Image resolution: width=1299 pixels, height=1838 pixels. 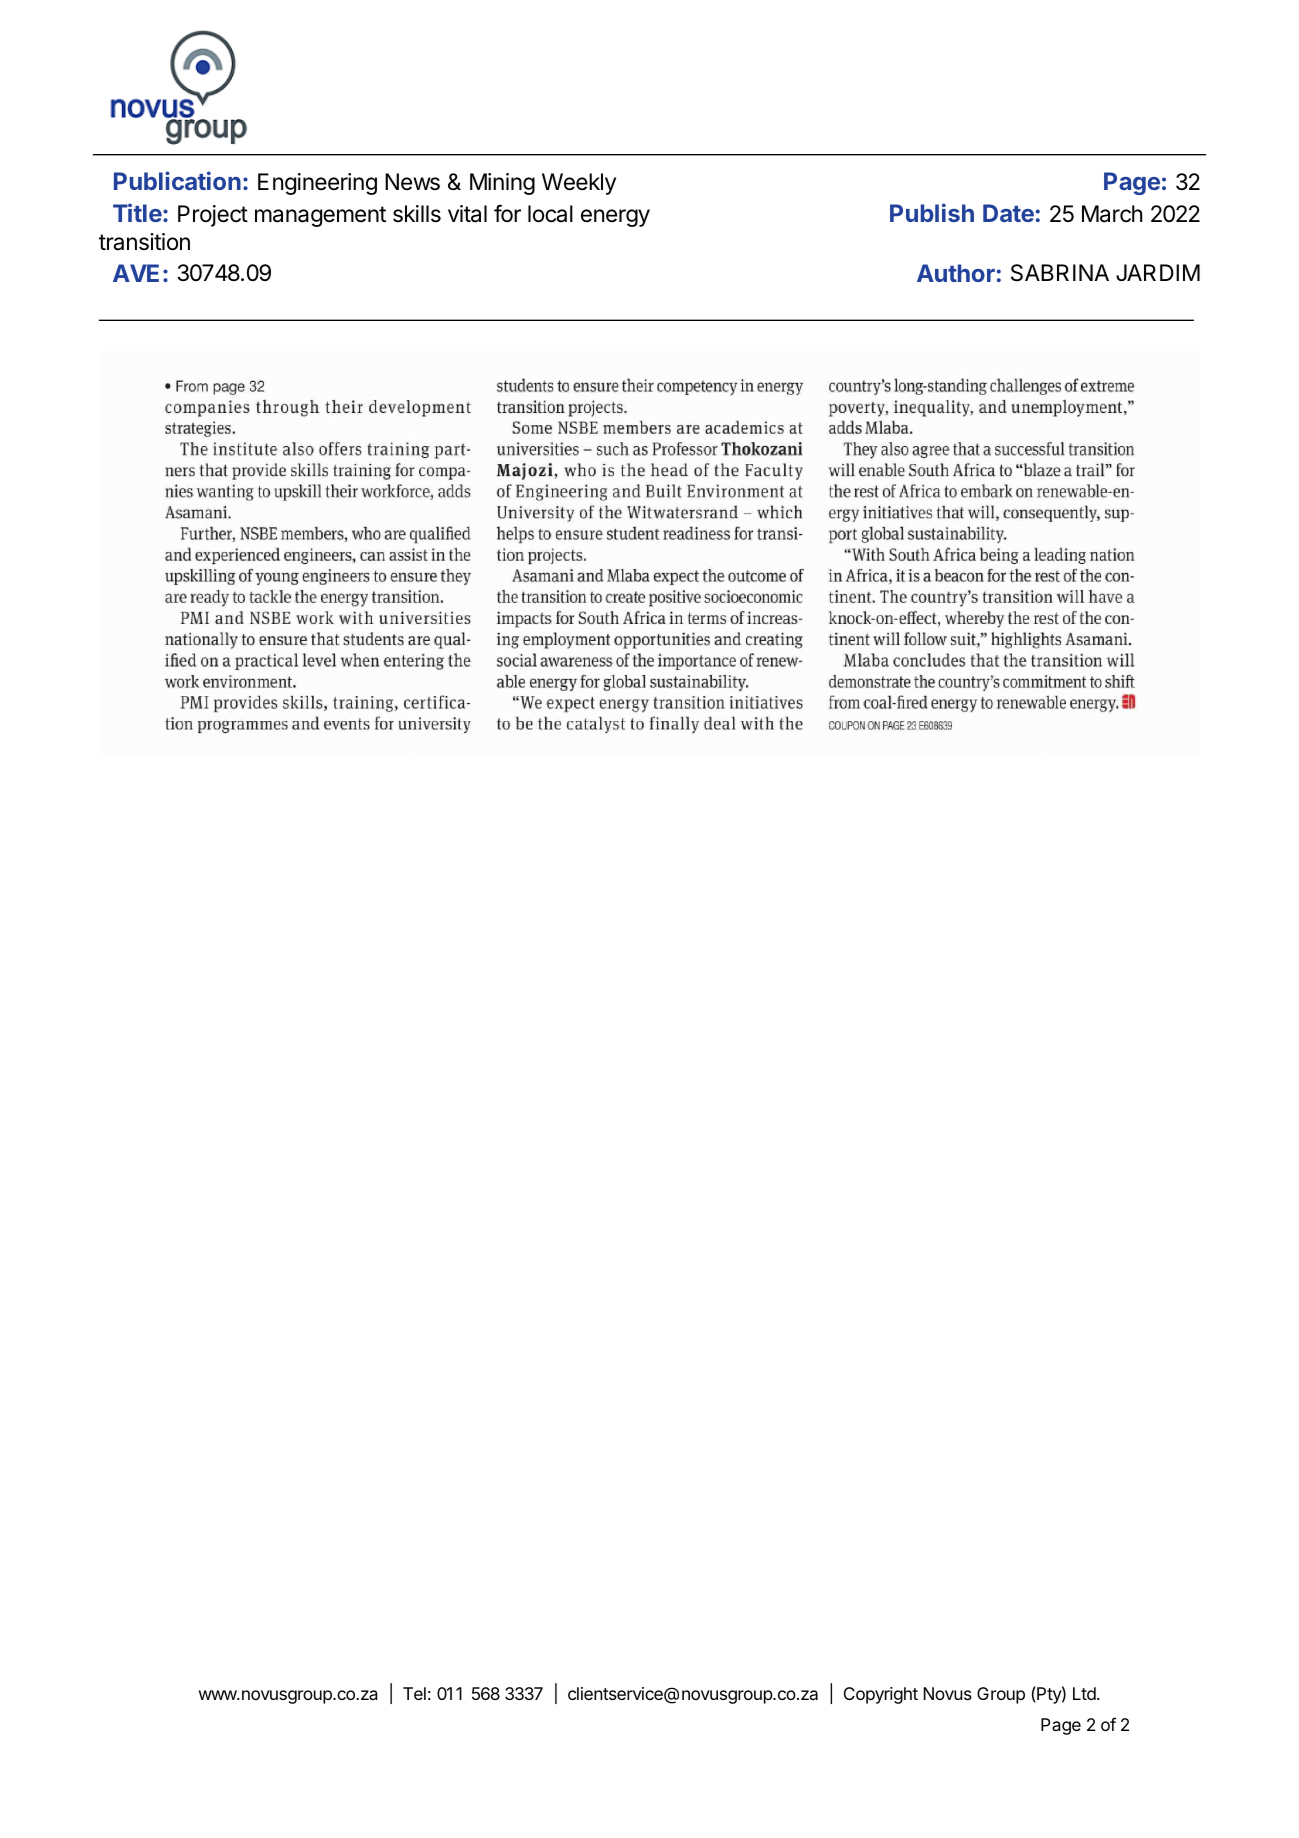 I want to click on Weekly, so click(x=579, y=184).
